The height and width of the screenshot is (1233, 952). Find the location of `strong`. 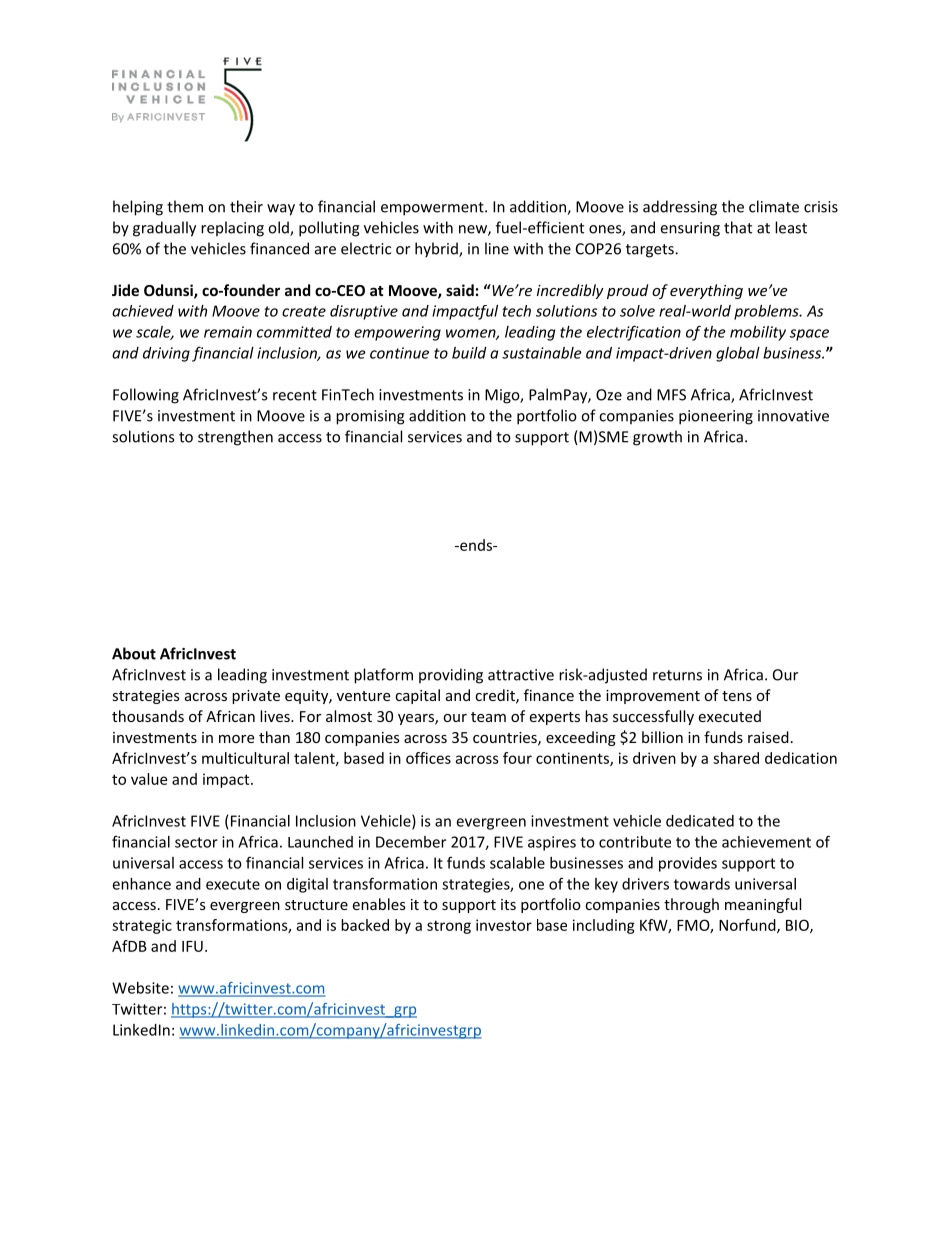

strong is located at coordinates (449, 927).
